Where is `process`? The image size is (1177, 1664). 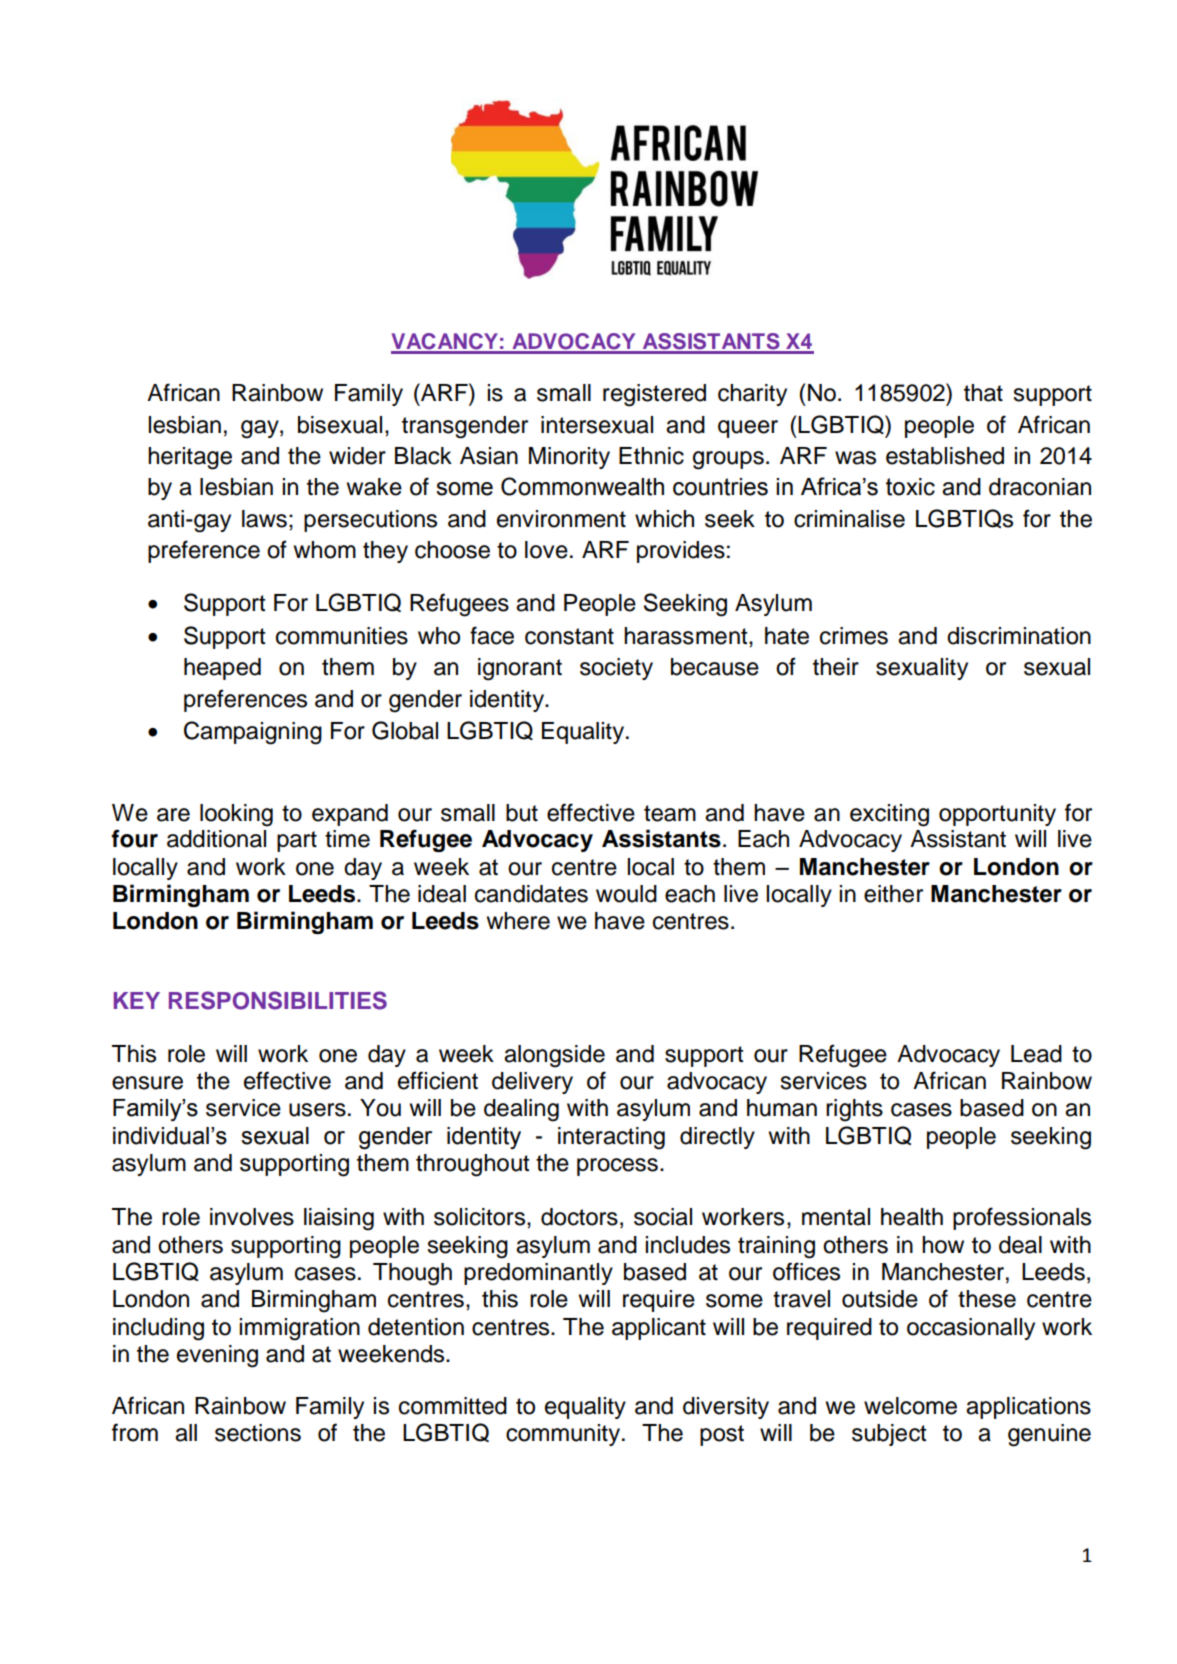 process is located at coordinates (617, 1167).
